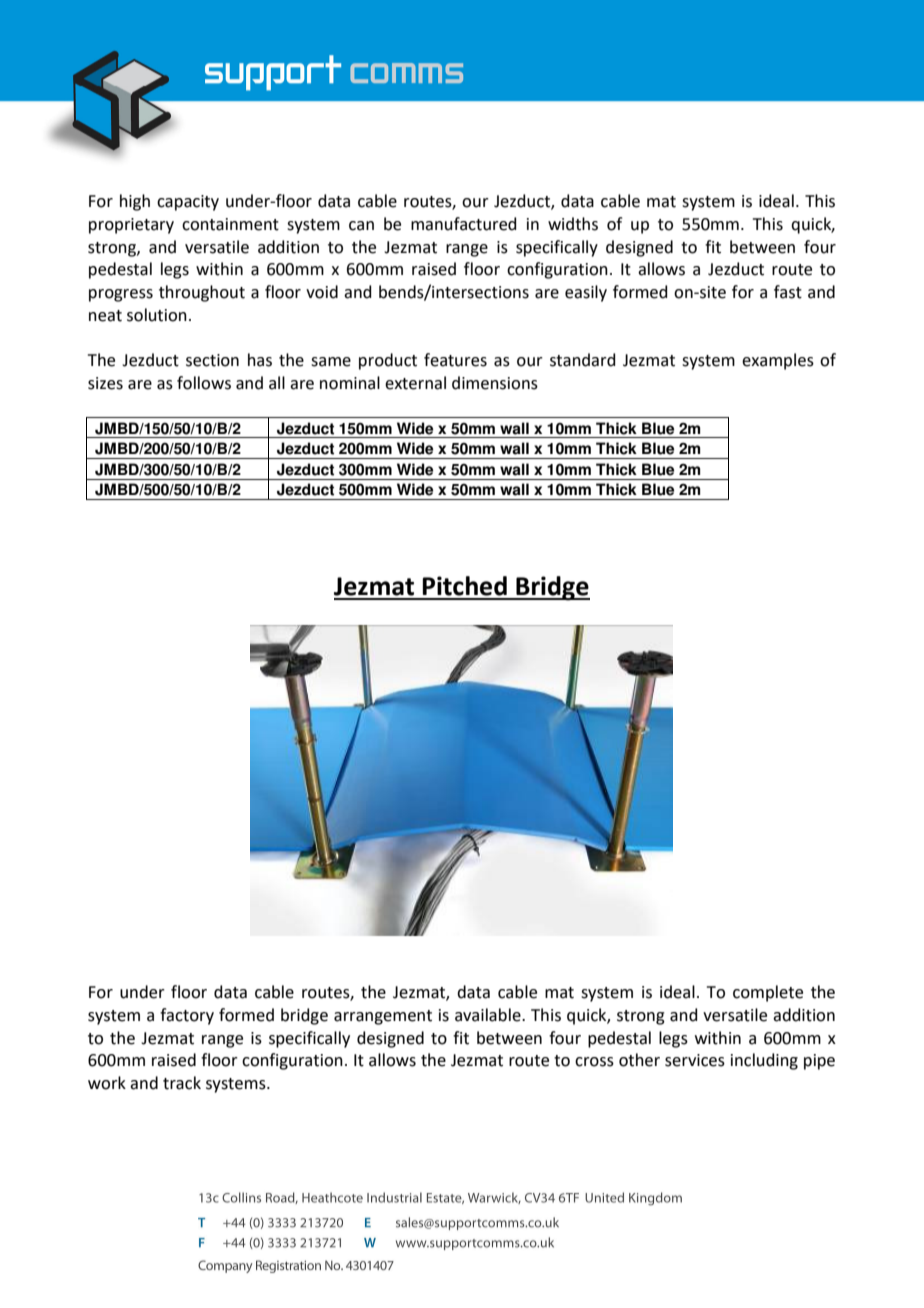 This screenshot has height=1308, width=924. What do you see at coordinates (182, 1083) in the screenshot?
I see `track` at bounding box center [182, 1083].
